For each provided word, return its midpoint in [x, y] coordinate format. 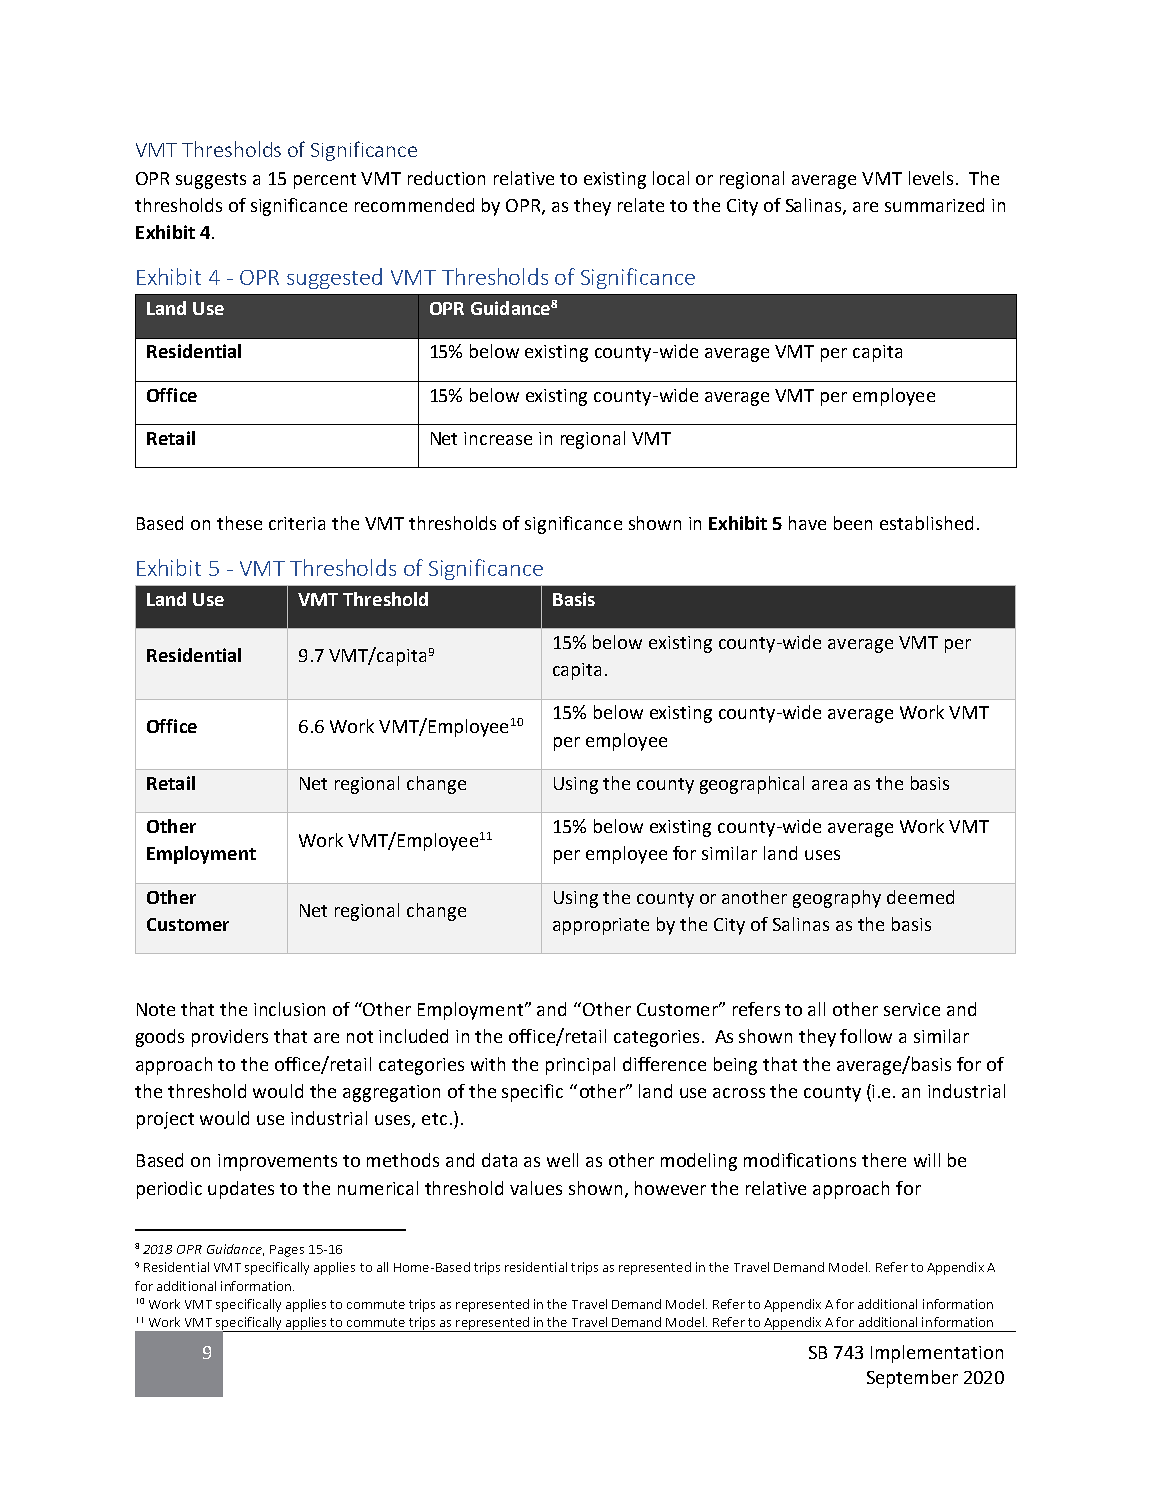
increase [498, 438]
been [853, 523]
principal [580, 1066]
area [829, 785]
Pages [287, 1251]
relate [641, 205]
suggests [211, 181]
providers [230, 1038]
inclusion [289, 1009]
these [239, 523]
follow [866, 1036]
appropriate [601, 926]
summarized [934, 205]
